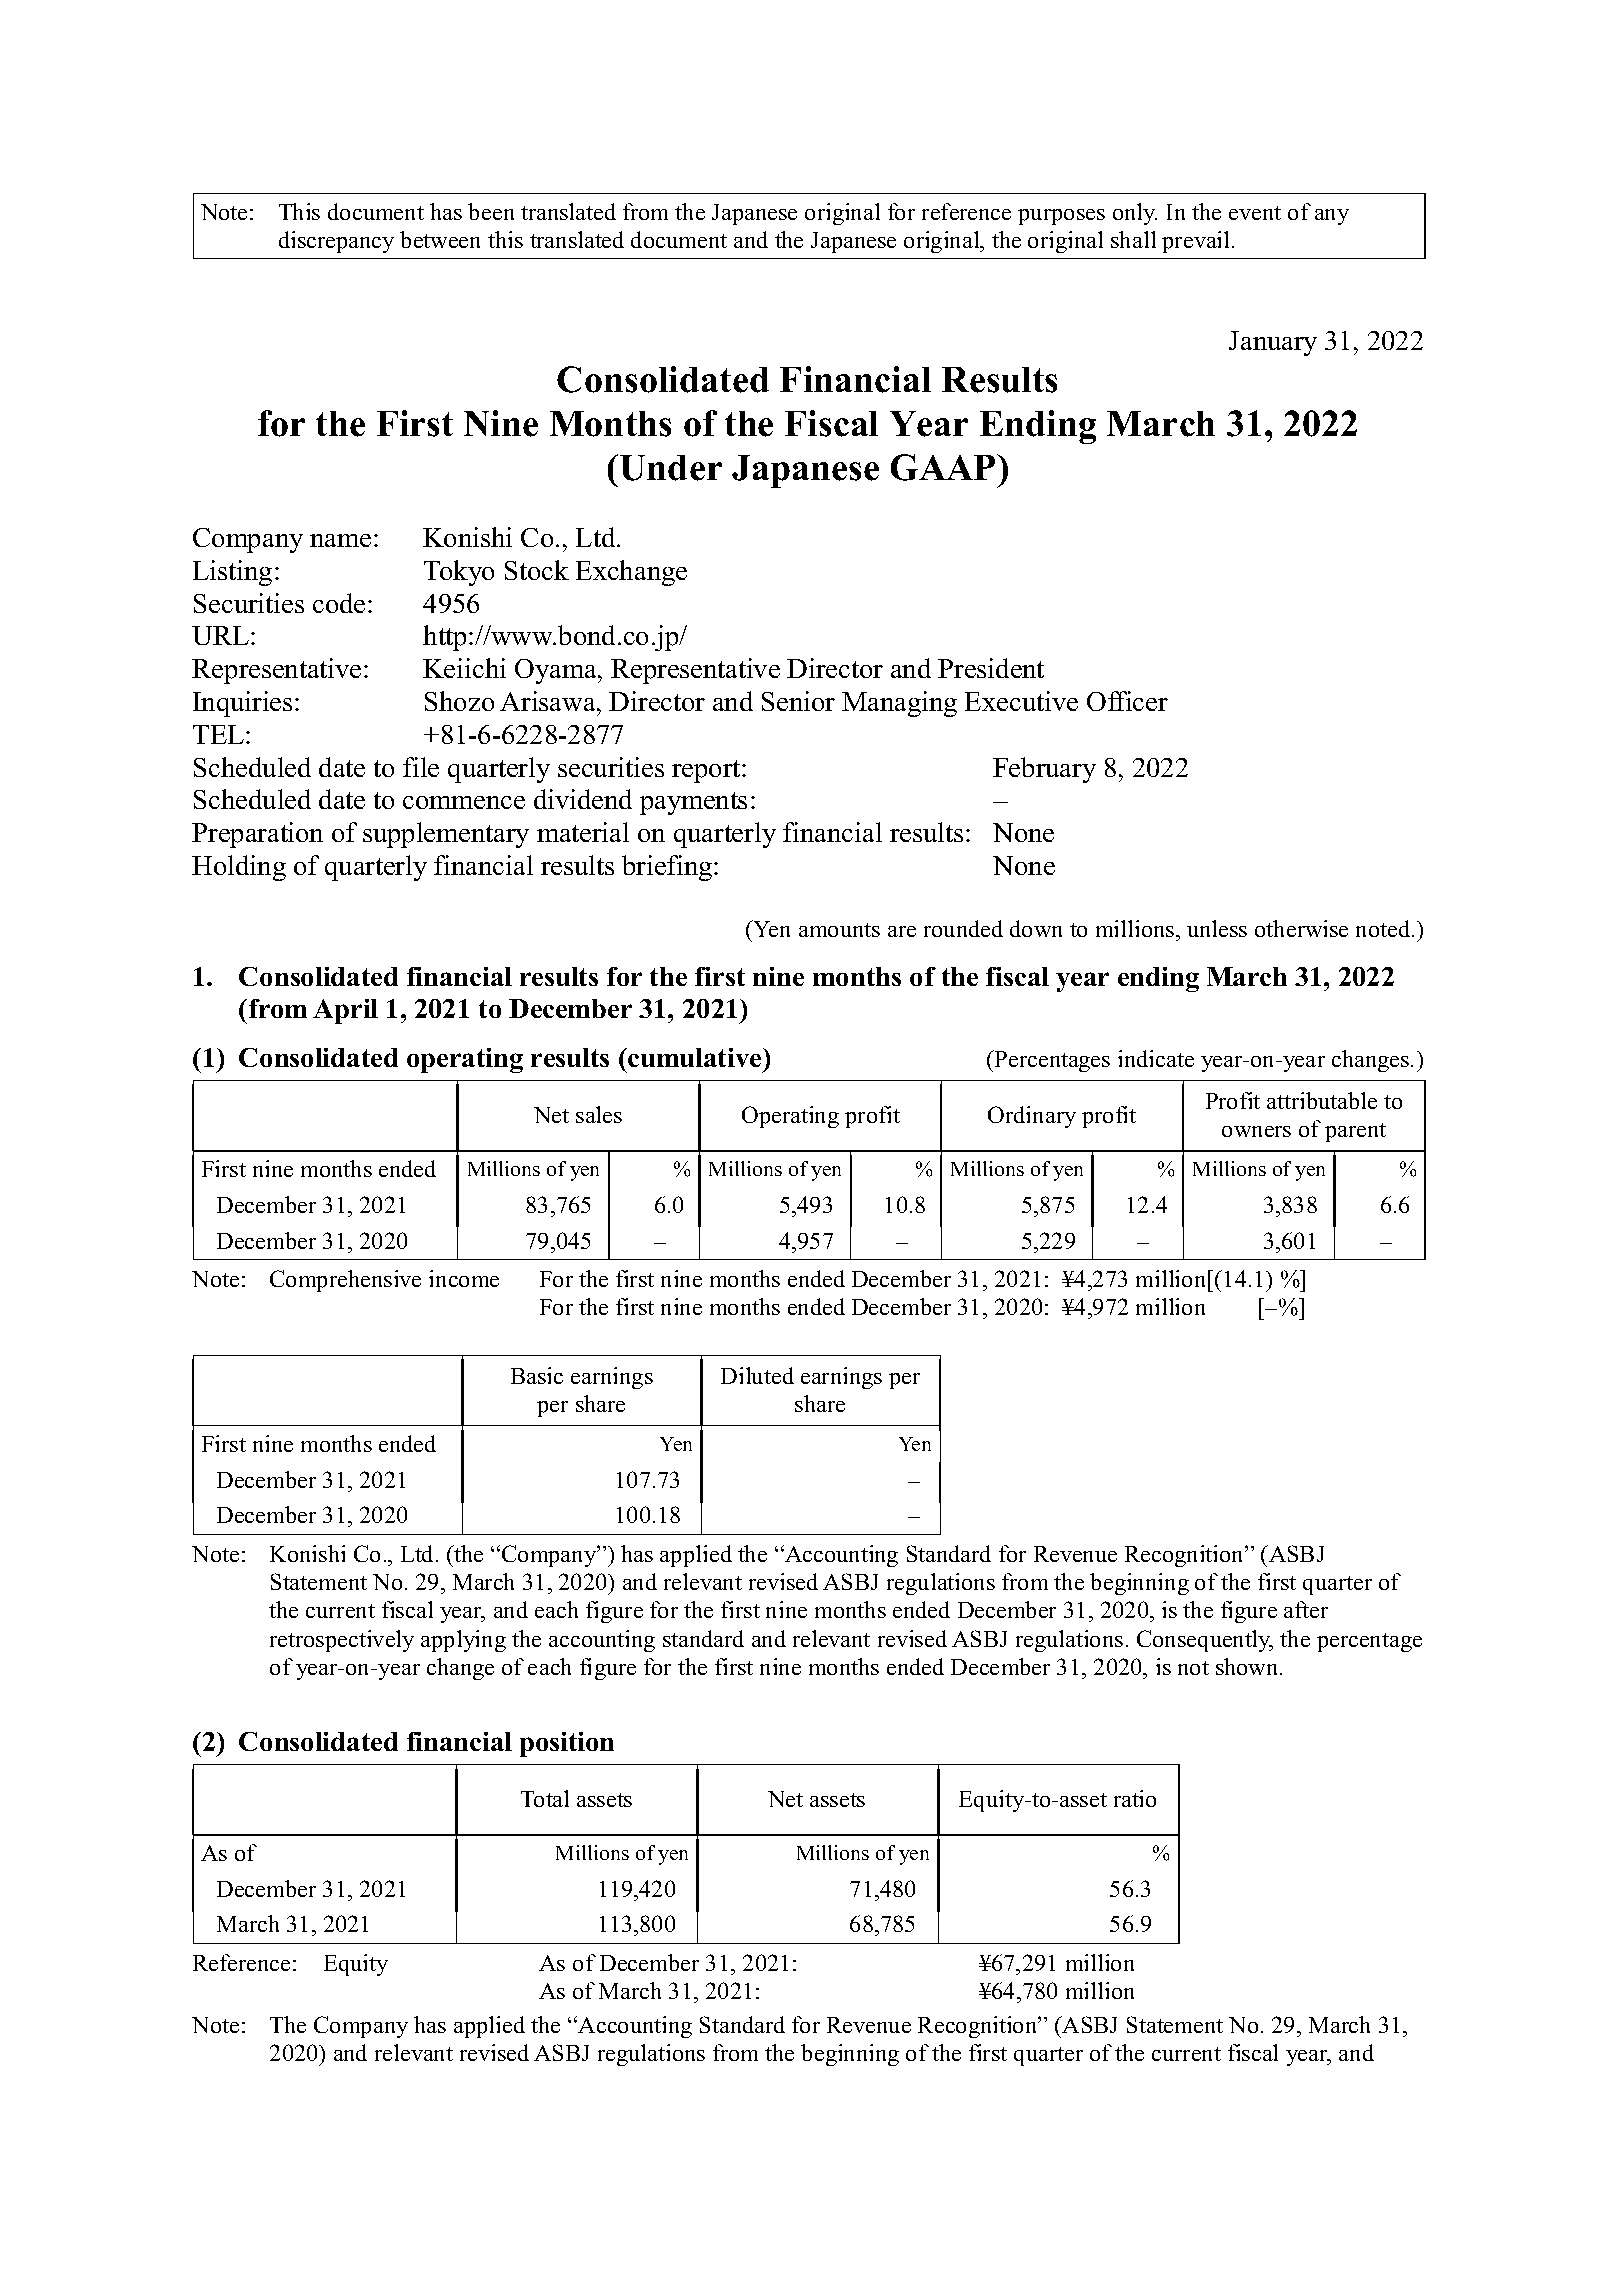 The width and height of the screenshot is (1617, 2287). What do you see at coordinates (342, 1641) in the screenshot?
I see `retrospectively` at bounding box center [342, 1641].
